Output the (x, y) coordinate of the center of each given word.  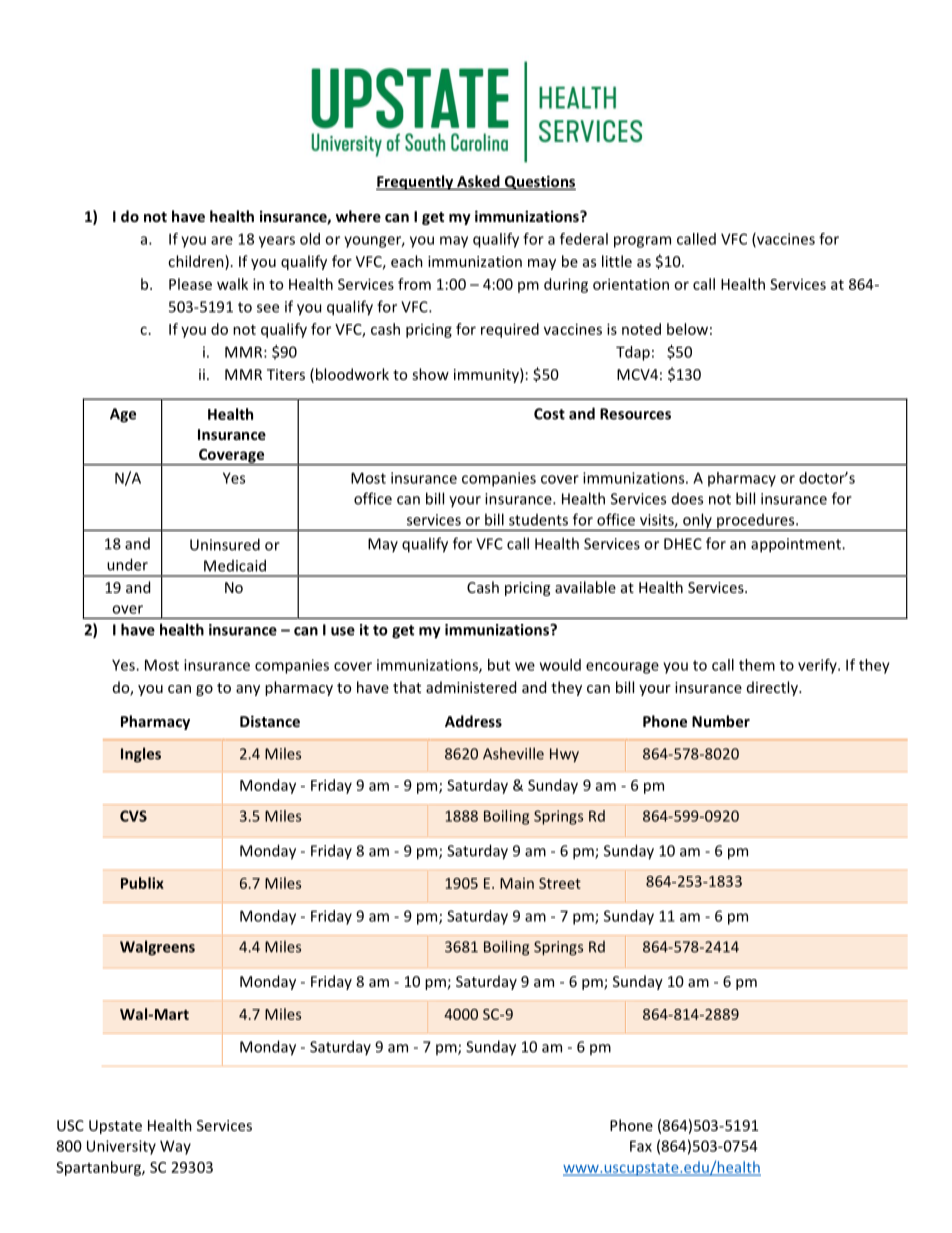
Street (560, 883)
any (248, 690)
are (222, 240)
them (757, 665)
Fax (641, 1146)
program (642, 242)
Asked (478, 182)
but (499, 665)
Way (175, 1147)
